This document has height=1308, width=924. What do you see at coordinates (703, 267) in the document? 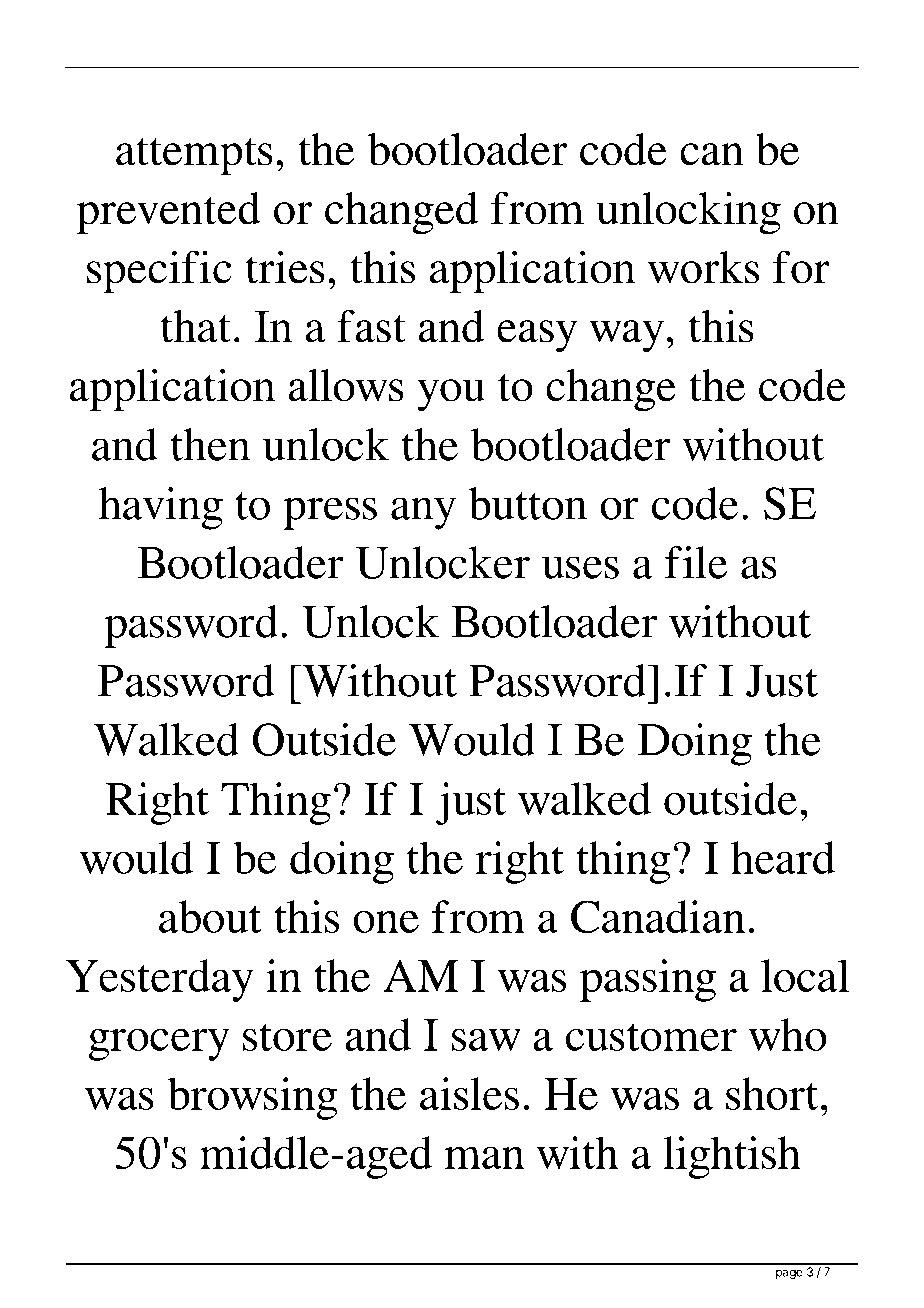
I see `works` at bounding box center [703, 267].
